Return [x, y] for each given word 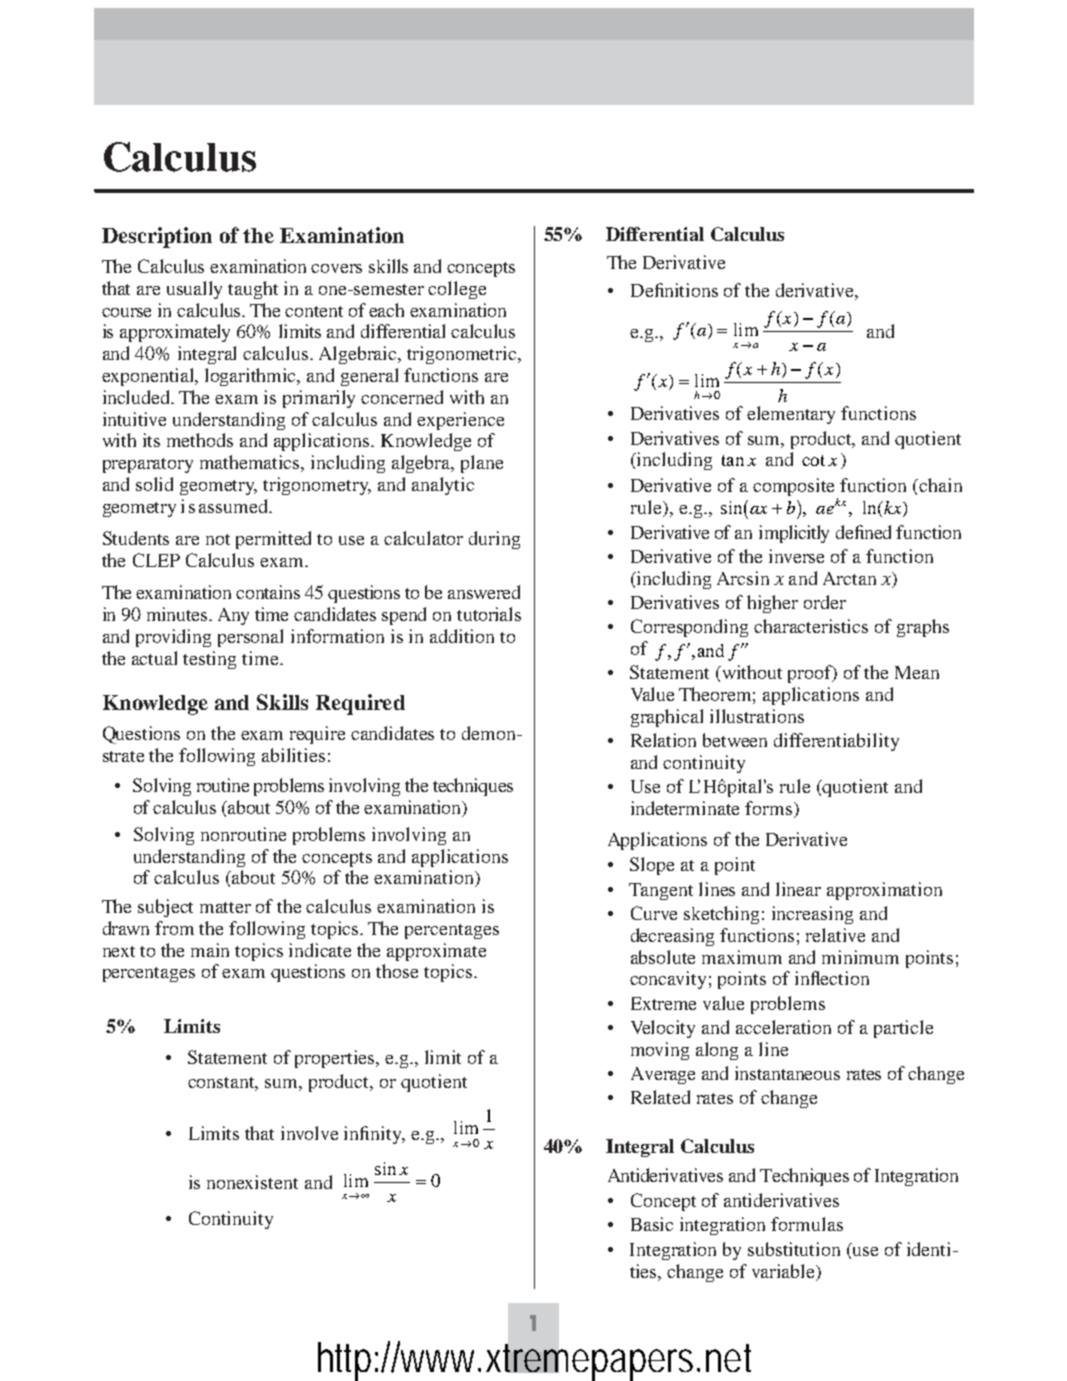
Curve [654, 913]
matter [225, 907]
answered [484, 592]
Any [233, 616]
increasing [812, 915]
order [825, 602]
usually [194, 290]
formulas [807, 1224]
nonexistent [252, 1182]
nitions [691, 290]
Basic [652, 1224]
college [457, 290]
